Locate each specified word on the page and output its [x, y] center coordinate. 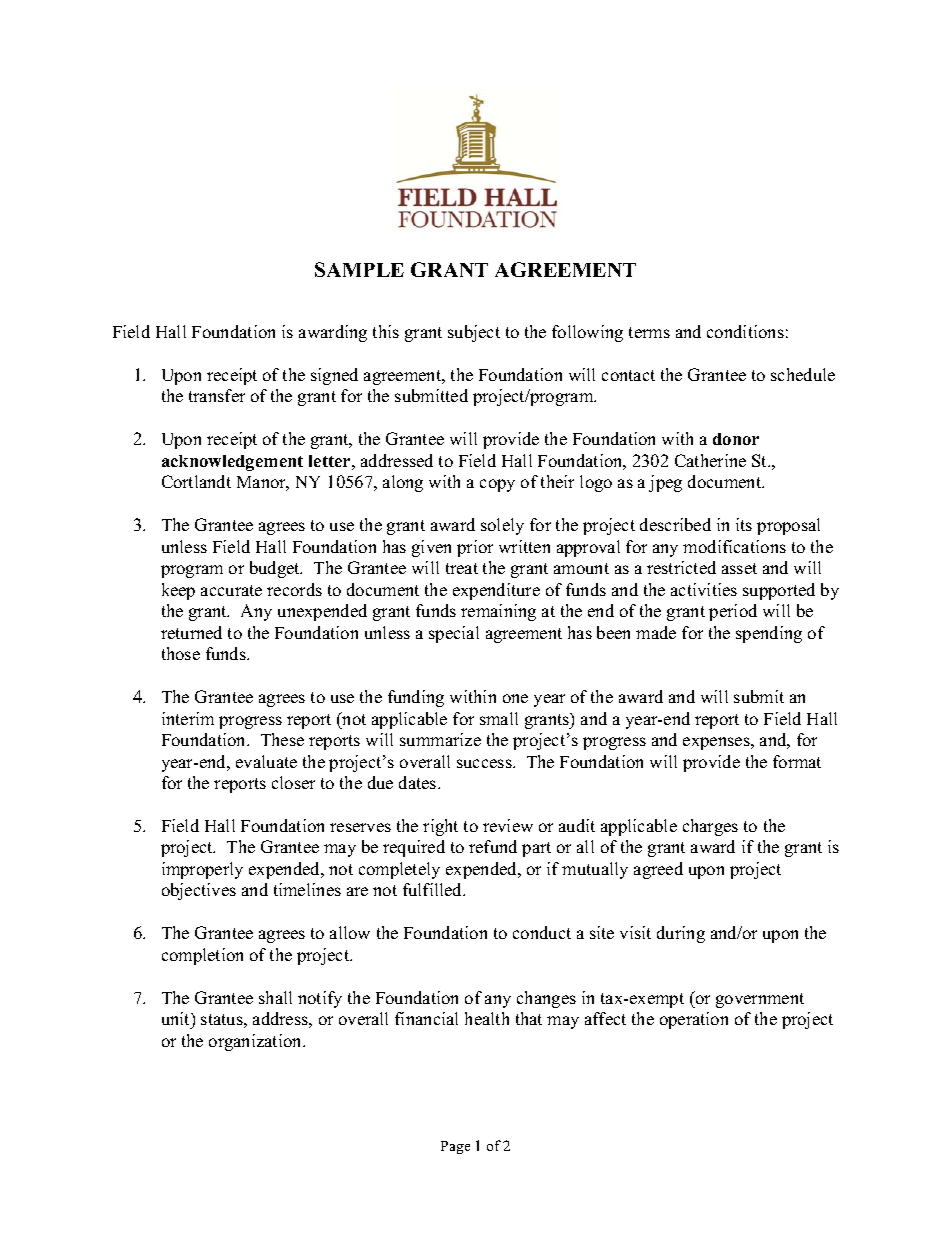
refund [493, 846]
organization [256, 1042]
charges [710, 827]
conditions [745, 331]
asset [739, 568]
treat [462, 568]
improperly [202, 870]
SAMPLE [359, 269]
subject [474, 333]
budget [276, 569]
